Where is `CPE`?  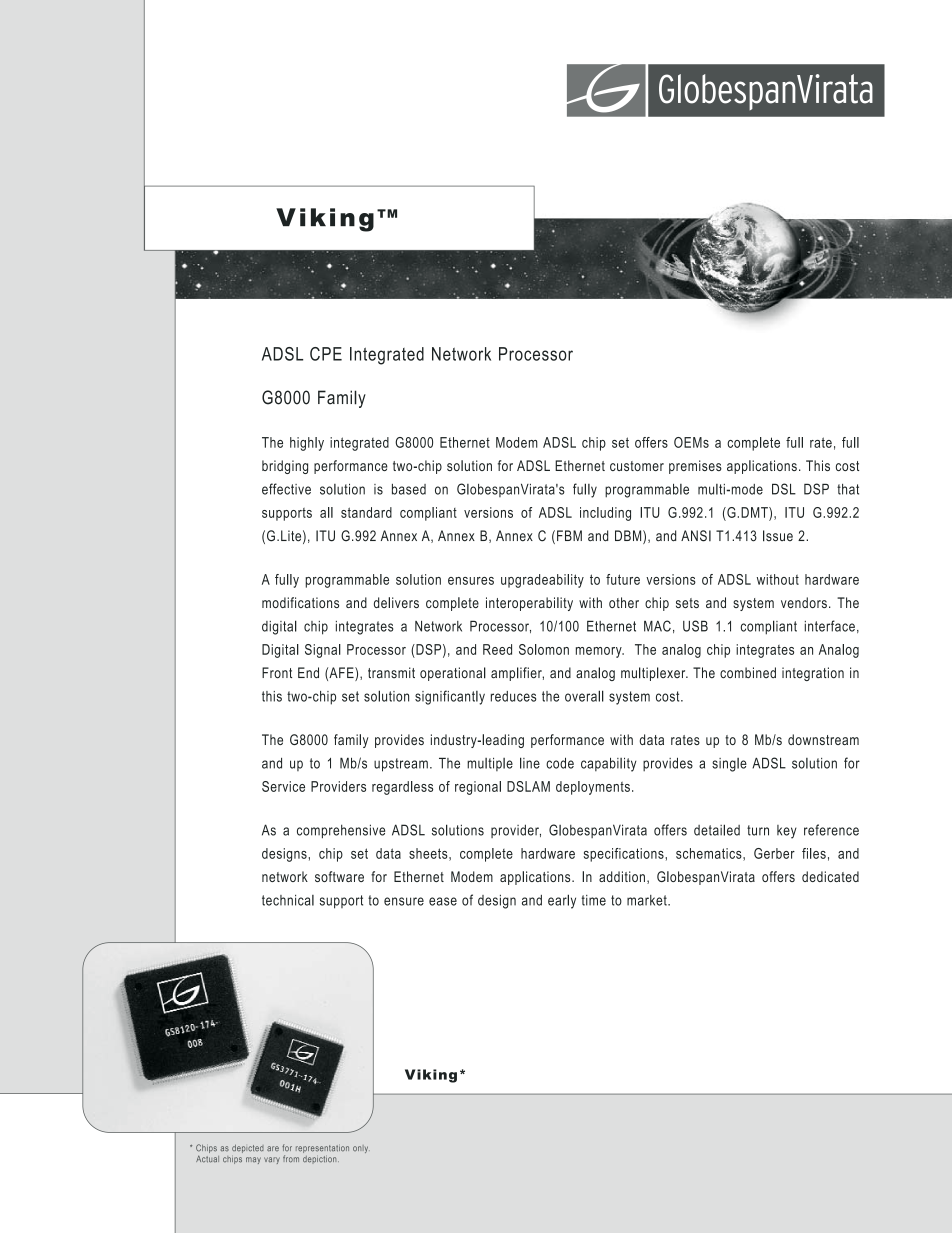
CPE is located at coordinates (326, 354).
